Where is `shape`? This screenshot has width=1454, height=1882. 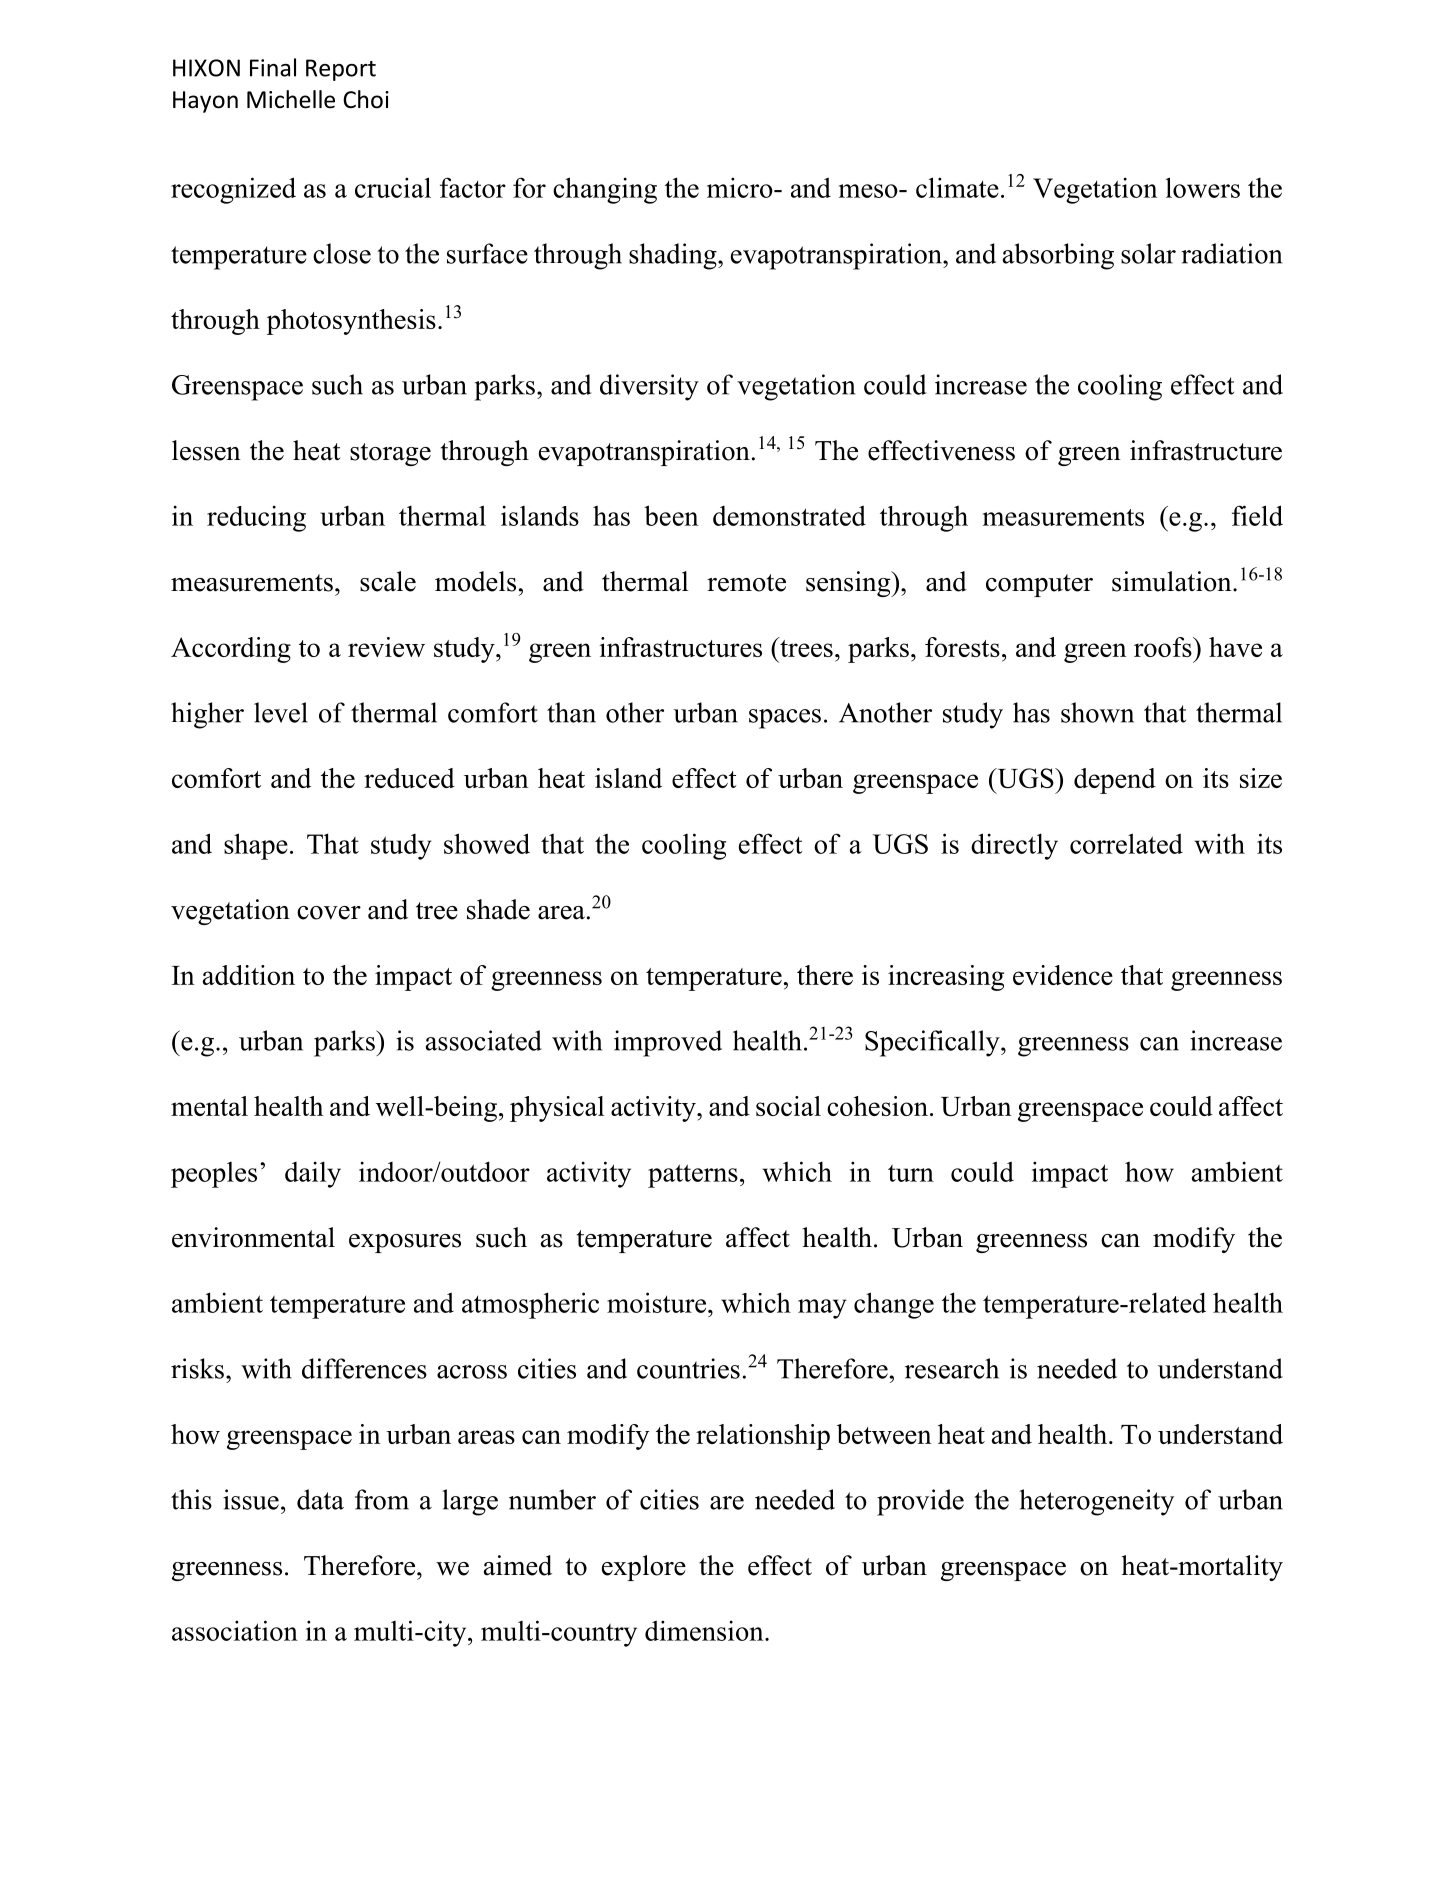 shape is located at coordinates (256, 846).
